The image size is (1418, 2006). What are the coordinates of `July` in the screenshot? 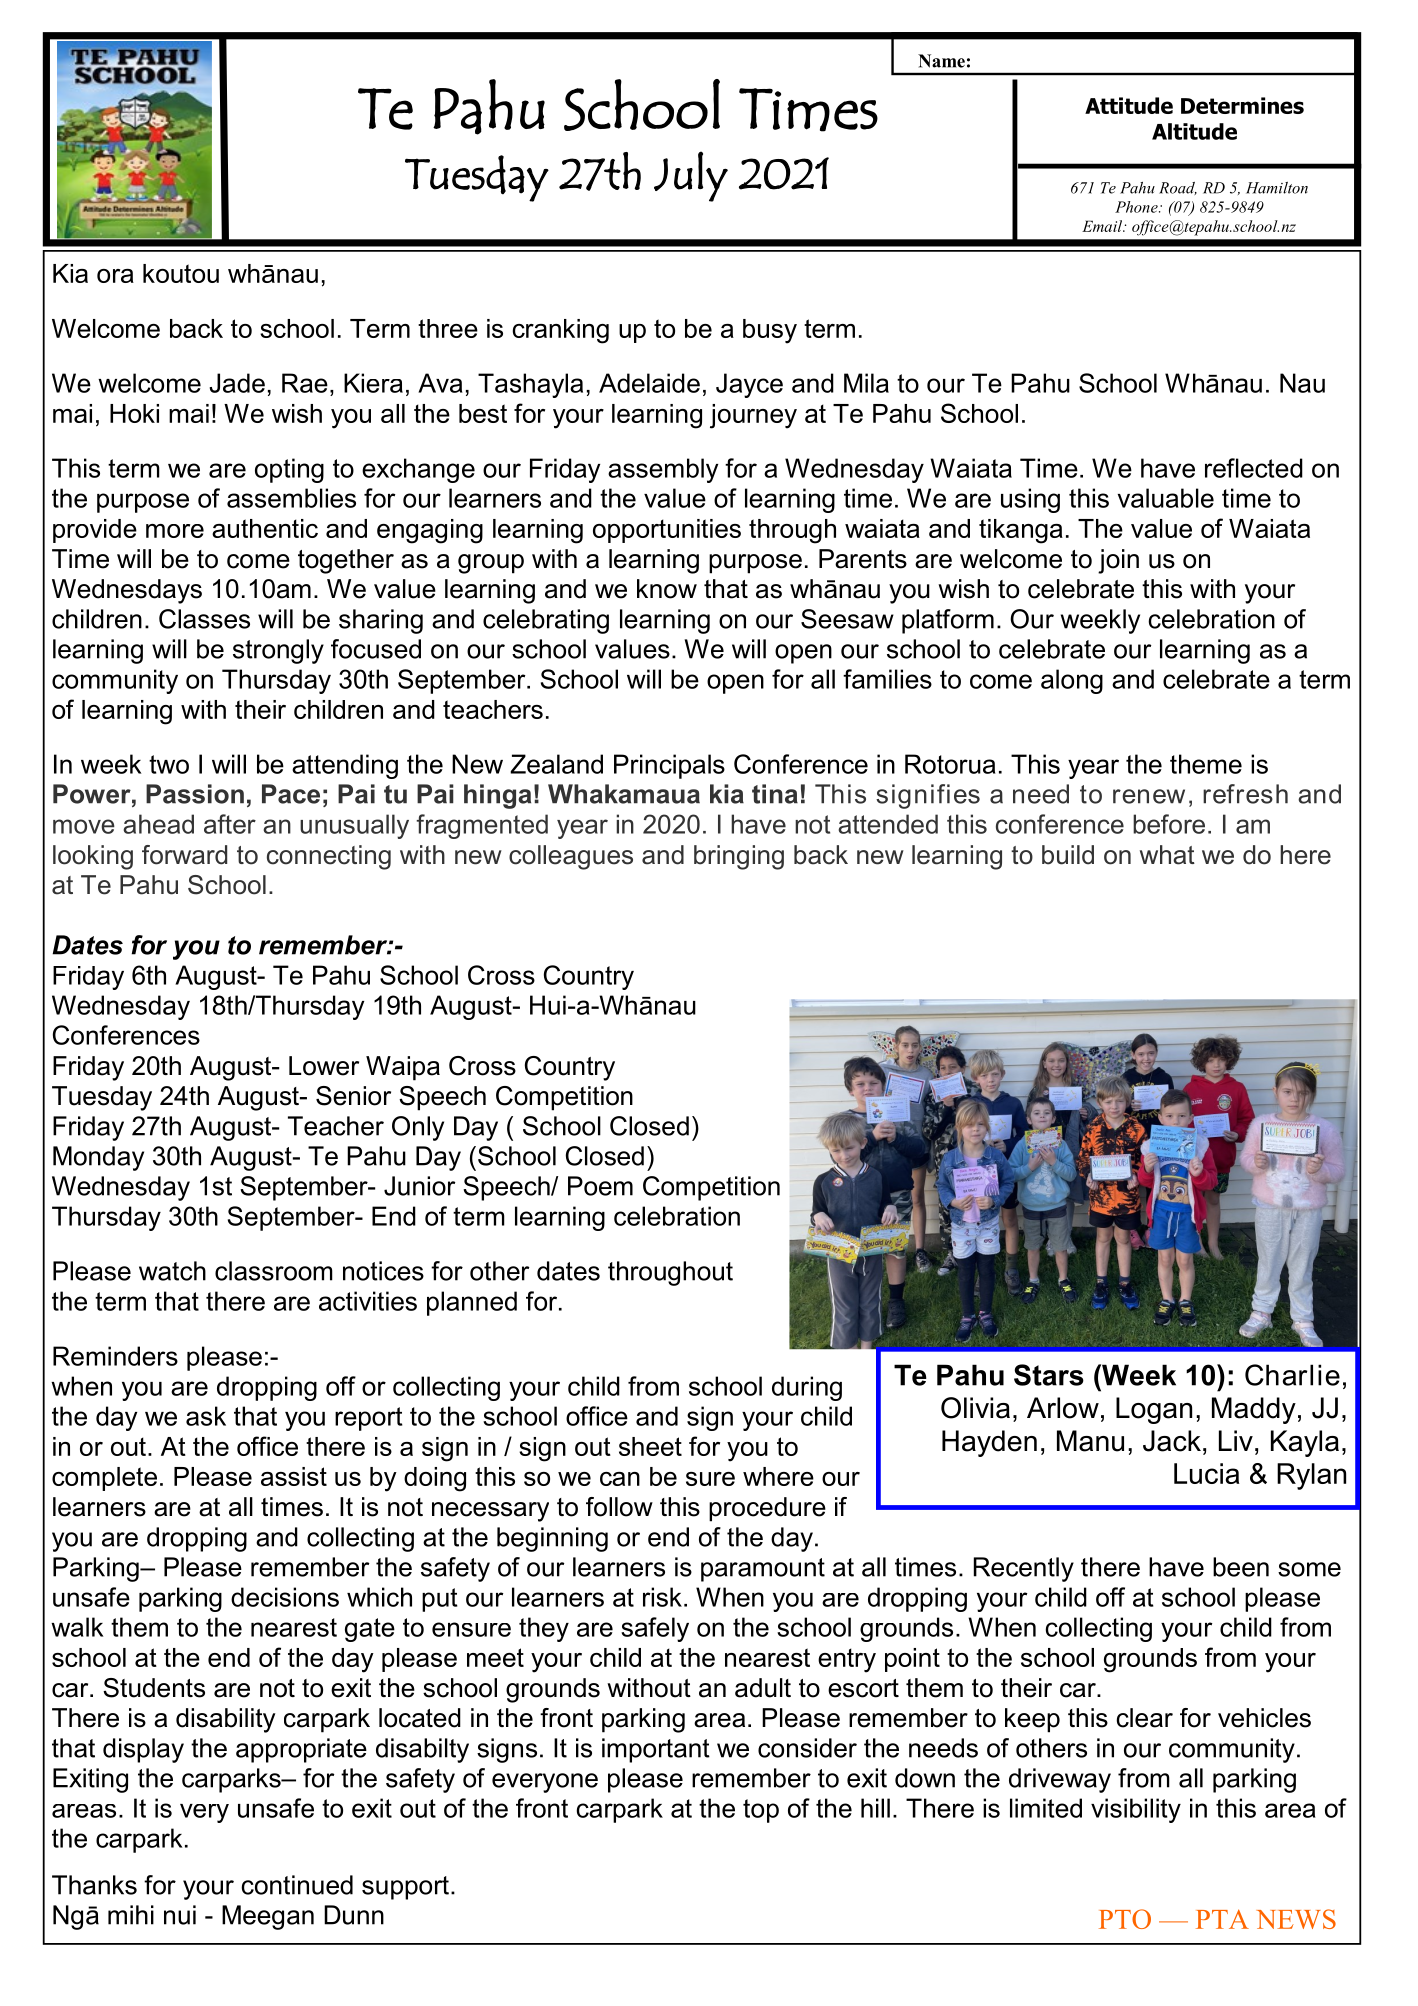 It's located at (691, 176).
